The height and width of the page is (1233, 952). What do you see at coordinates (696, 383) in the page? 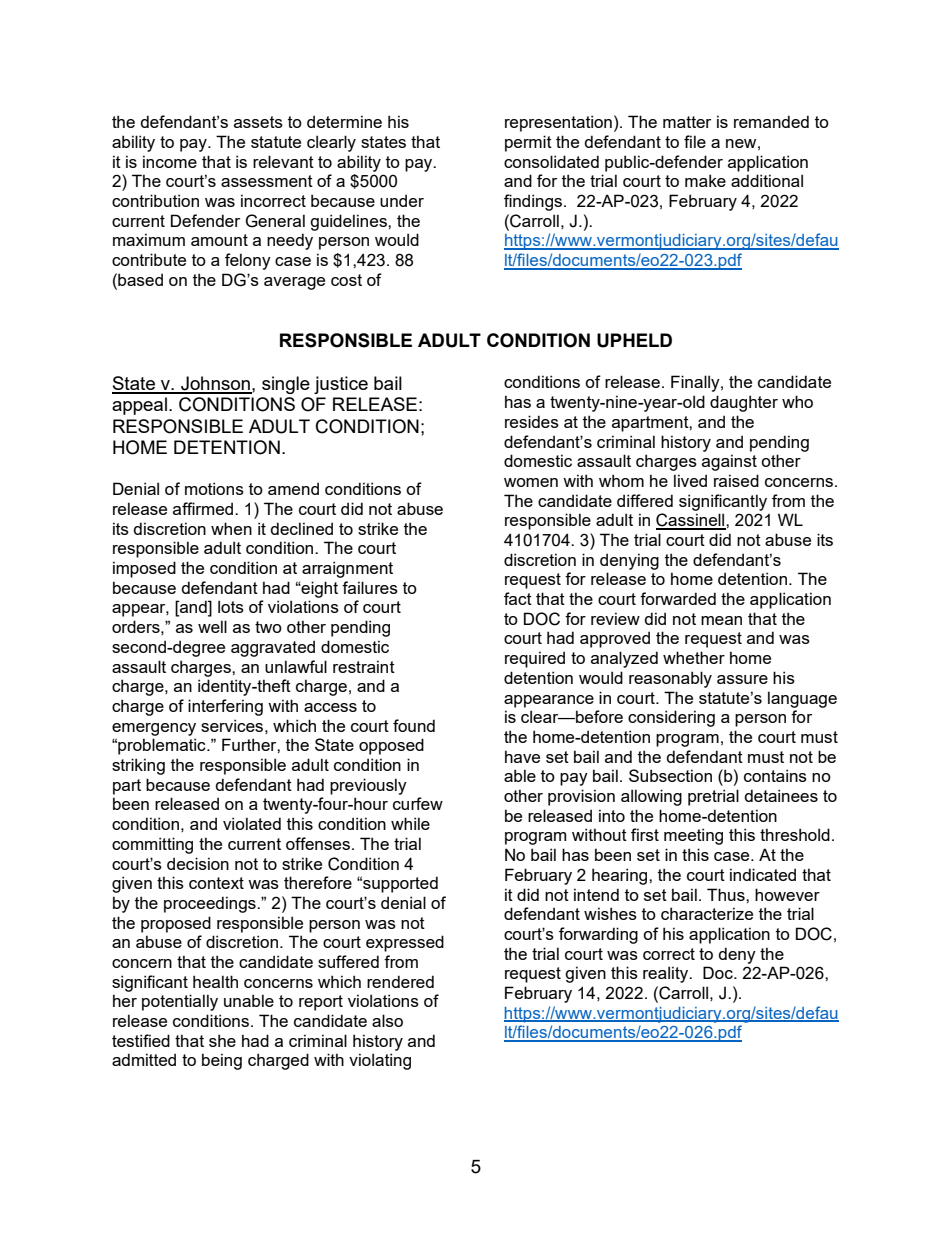
I see `Finally` at bounding box center [696, 383].
